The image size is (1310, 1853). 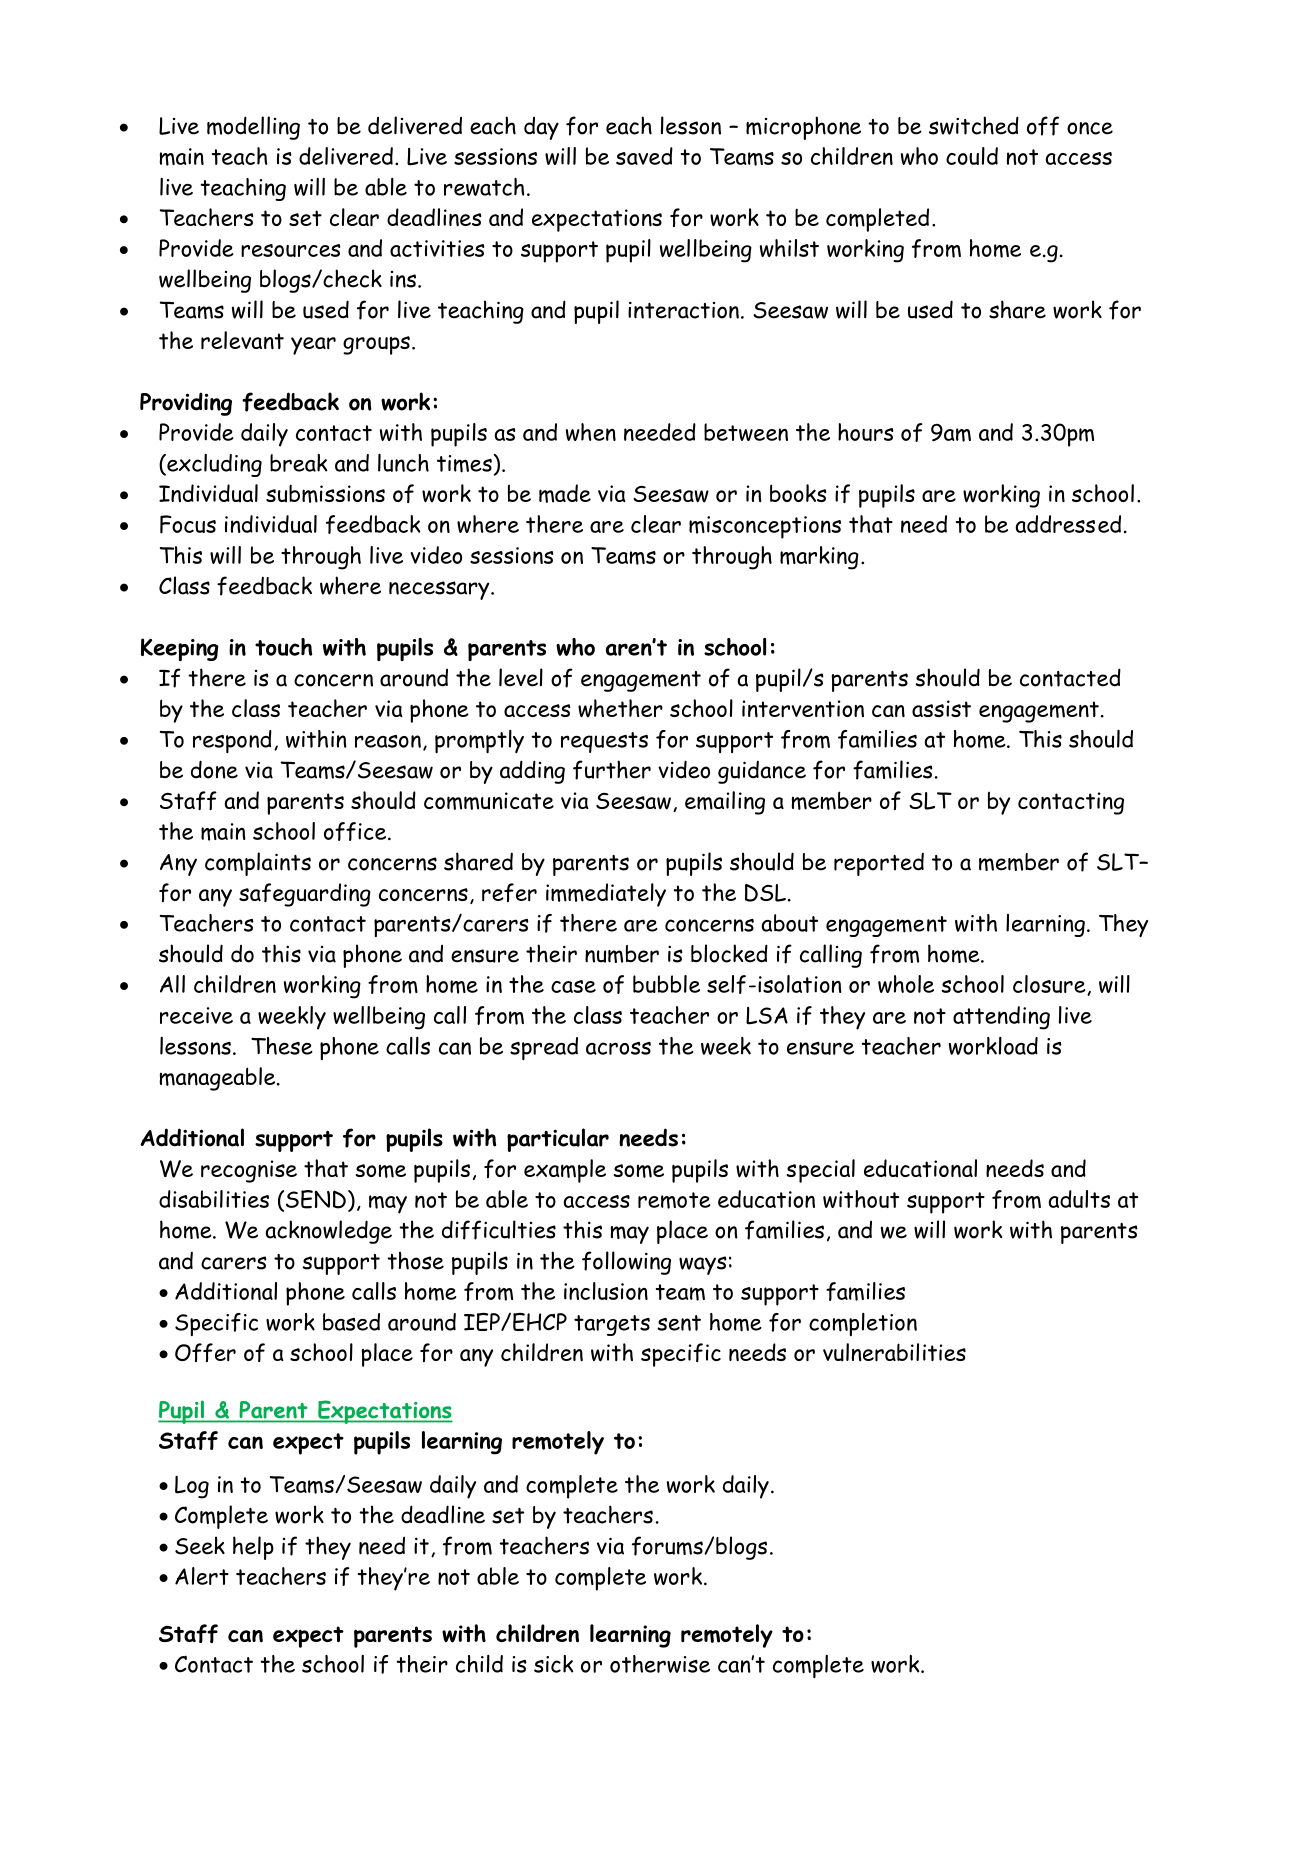 I want to click on made, so click(x=565, y=493).
